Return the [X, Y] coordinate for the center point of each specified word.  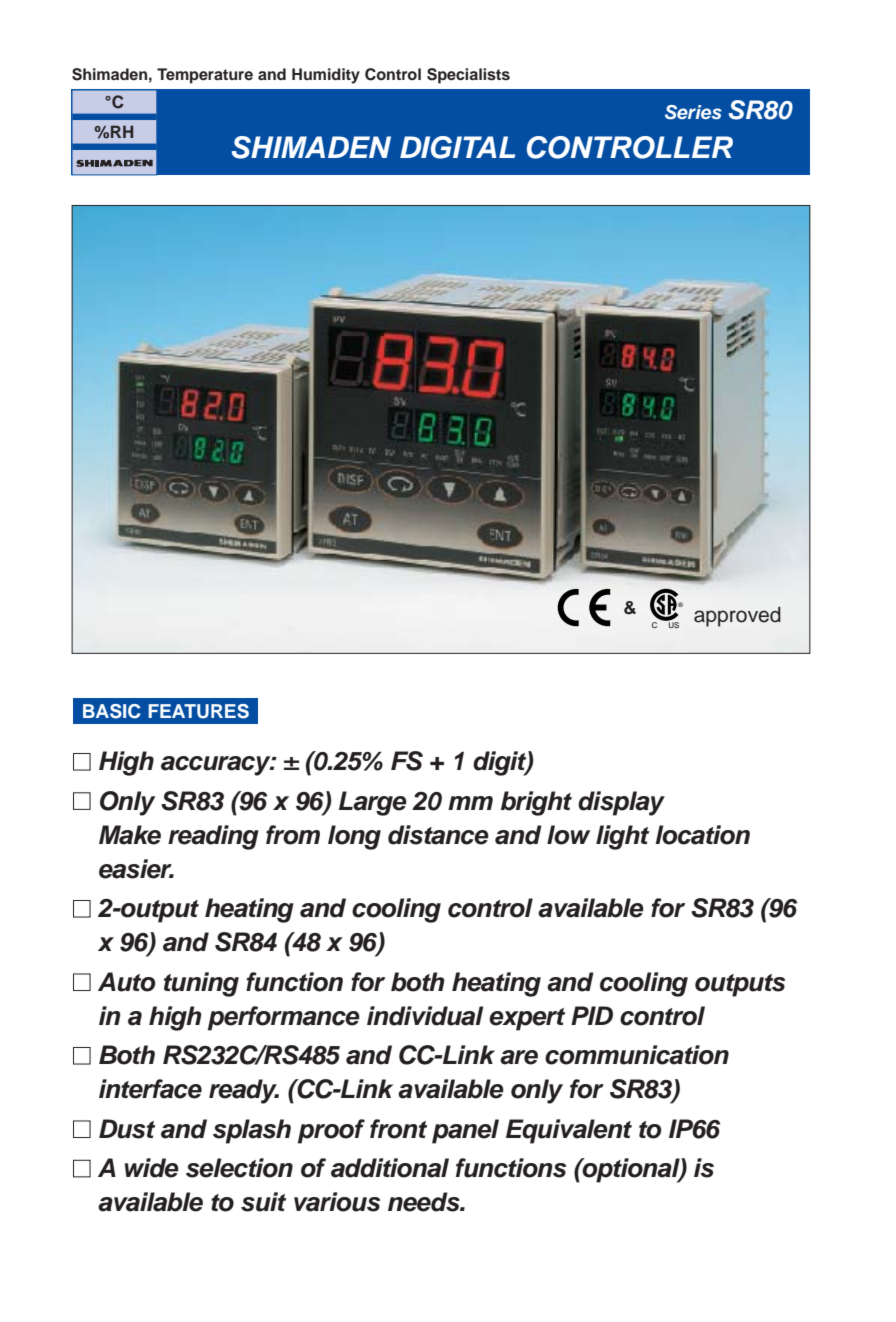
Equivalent [569, 1131]
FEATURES [198, 711]
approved [737, 617]
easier [136, 869]
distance [438, 835]
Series [693, 112]
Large [373, 803]
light [622, 837]
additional [390, 1168]
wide [152, 1168]
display [621, 803]
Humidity [326, 76]
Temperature [205, 76]
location [702, 835]
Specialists [468, 76]
